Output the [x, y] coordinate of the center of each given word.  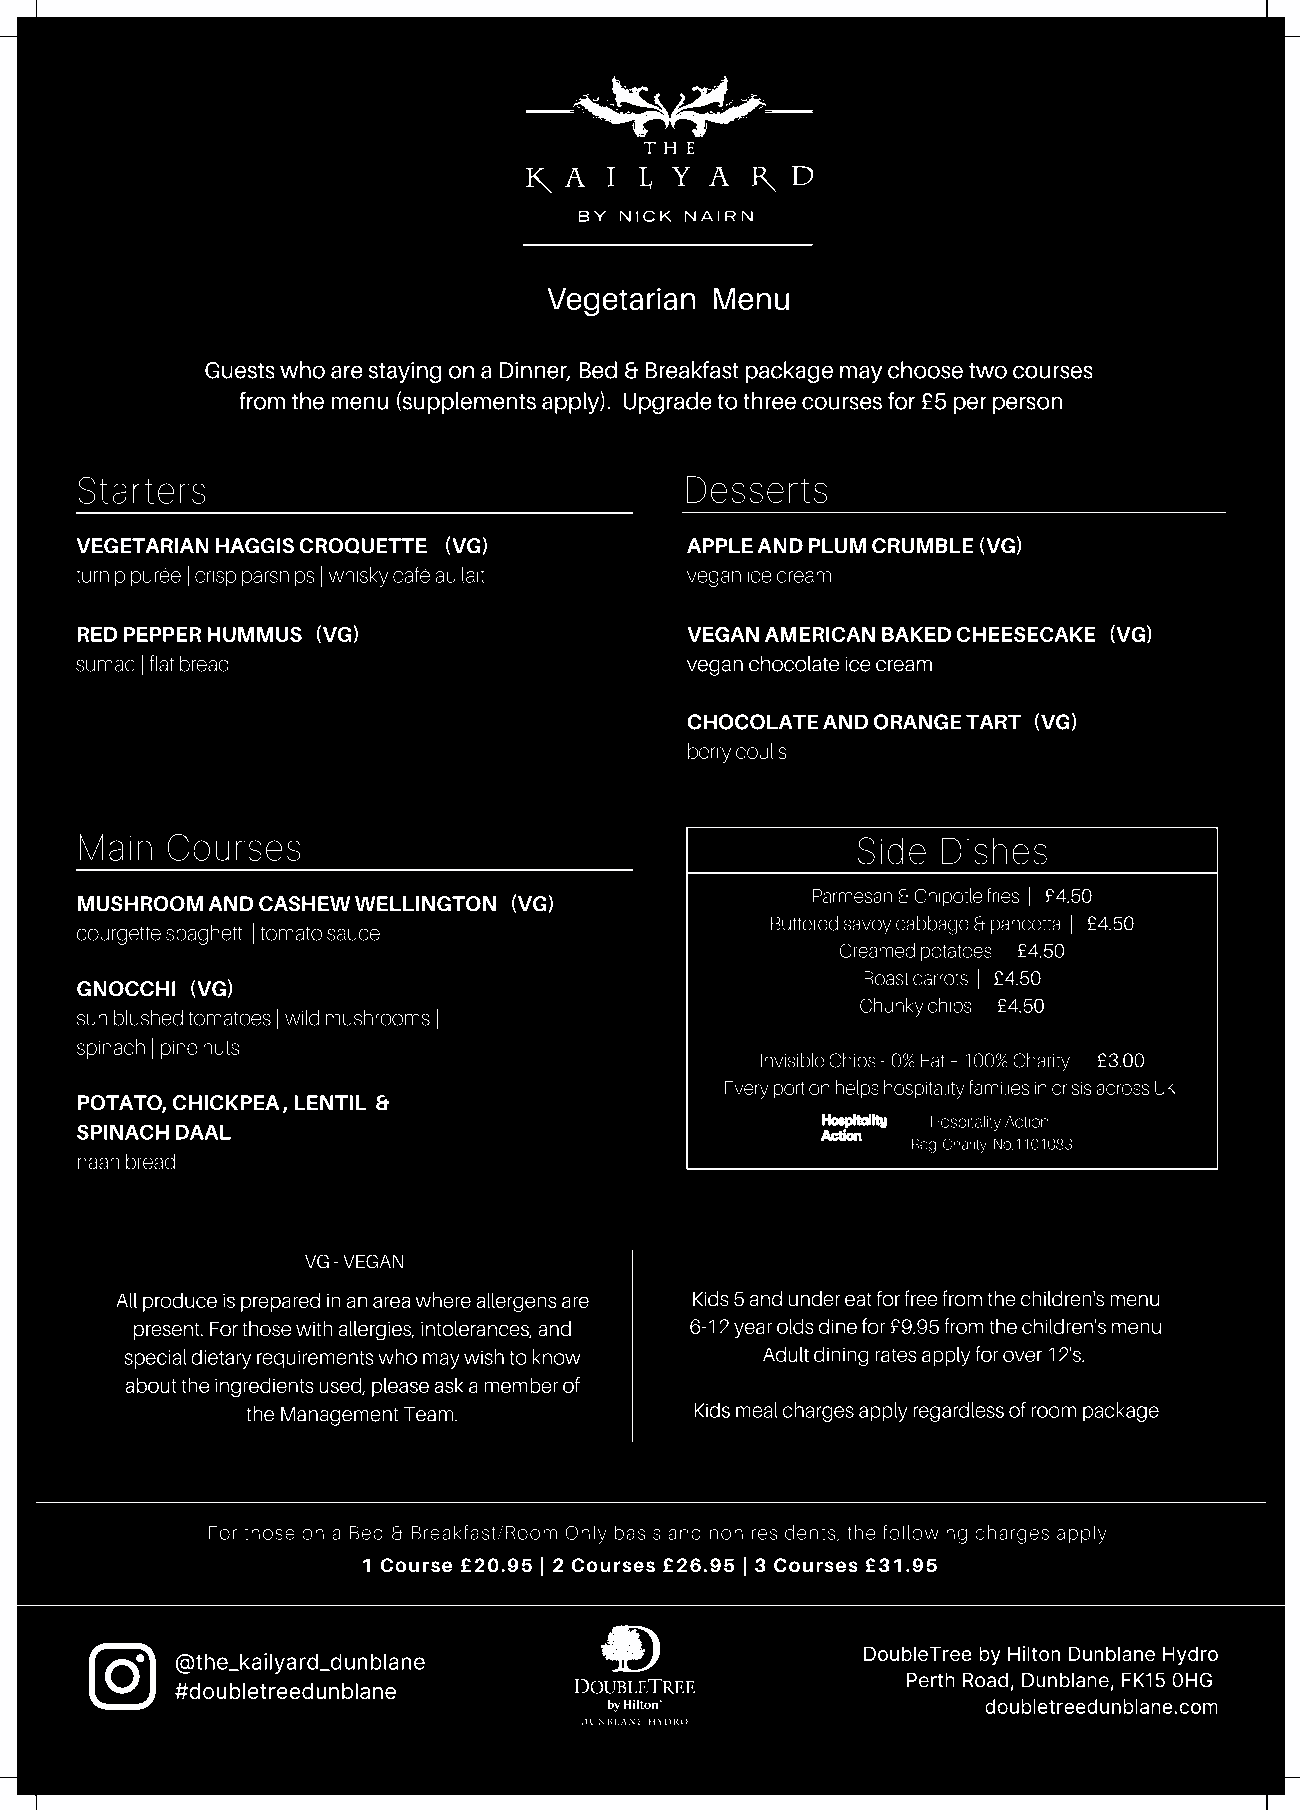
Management [339, 1416]
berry [709, 753]
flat [162, 663]
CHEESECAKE [1026, 634]
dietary [221, 1359]
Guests [239, 370]
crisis [1071, 1088]
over [1022, 1356]
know [556, 1357]
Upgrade [667, 403]
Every [747, 1090]
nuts [221, 1048]
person [1027, 405]
